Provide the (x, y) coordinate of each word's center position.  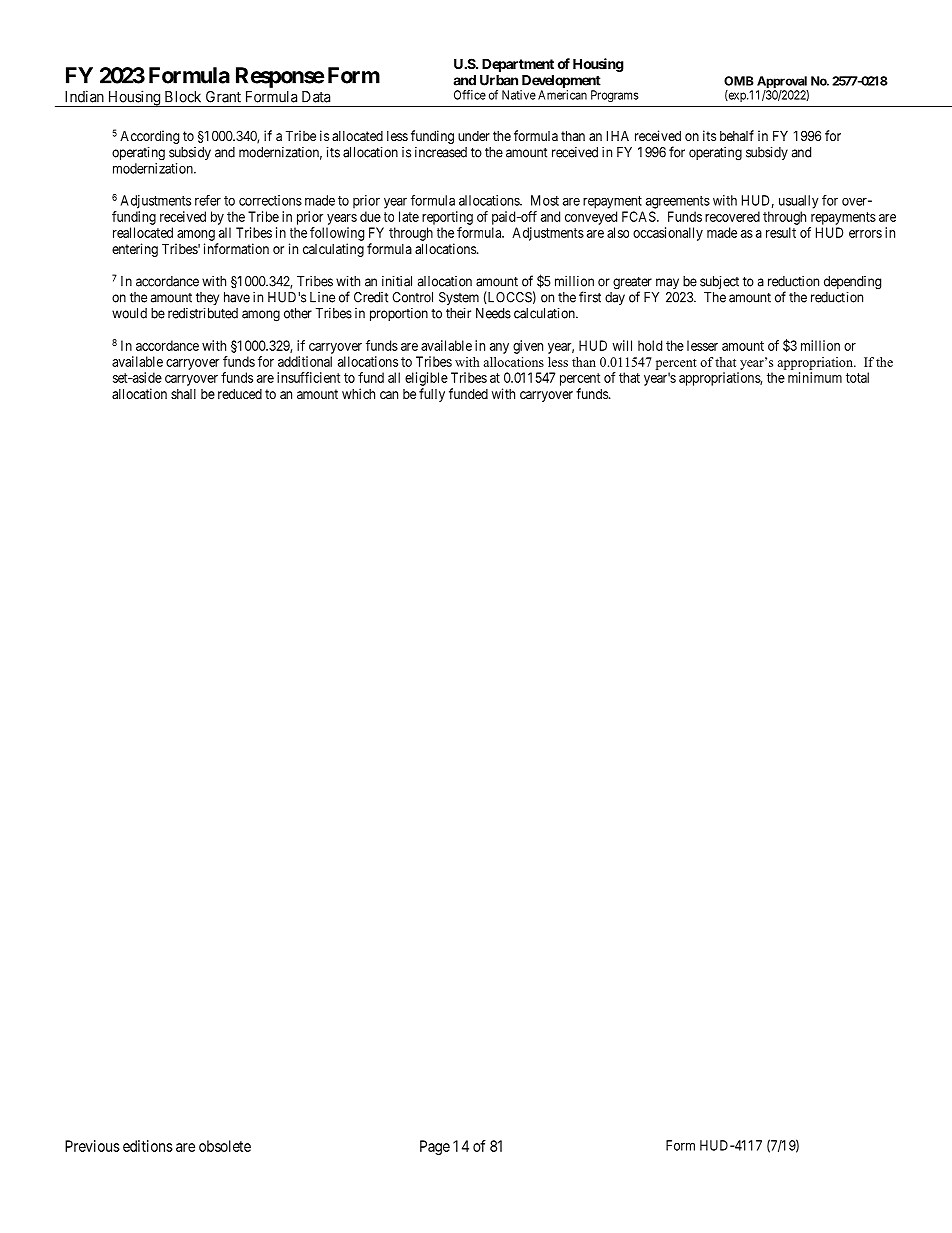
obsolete (225, 1146)
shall (183, 394)
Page (435, 1147)
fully (432, 395)
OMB (738, 81)
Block (183, 97)
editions (148, 1146)
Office (470, 95)
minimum (815, 377)
